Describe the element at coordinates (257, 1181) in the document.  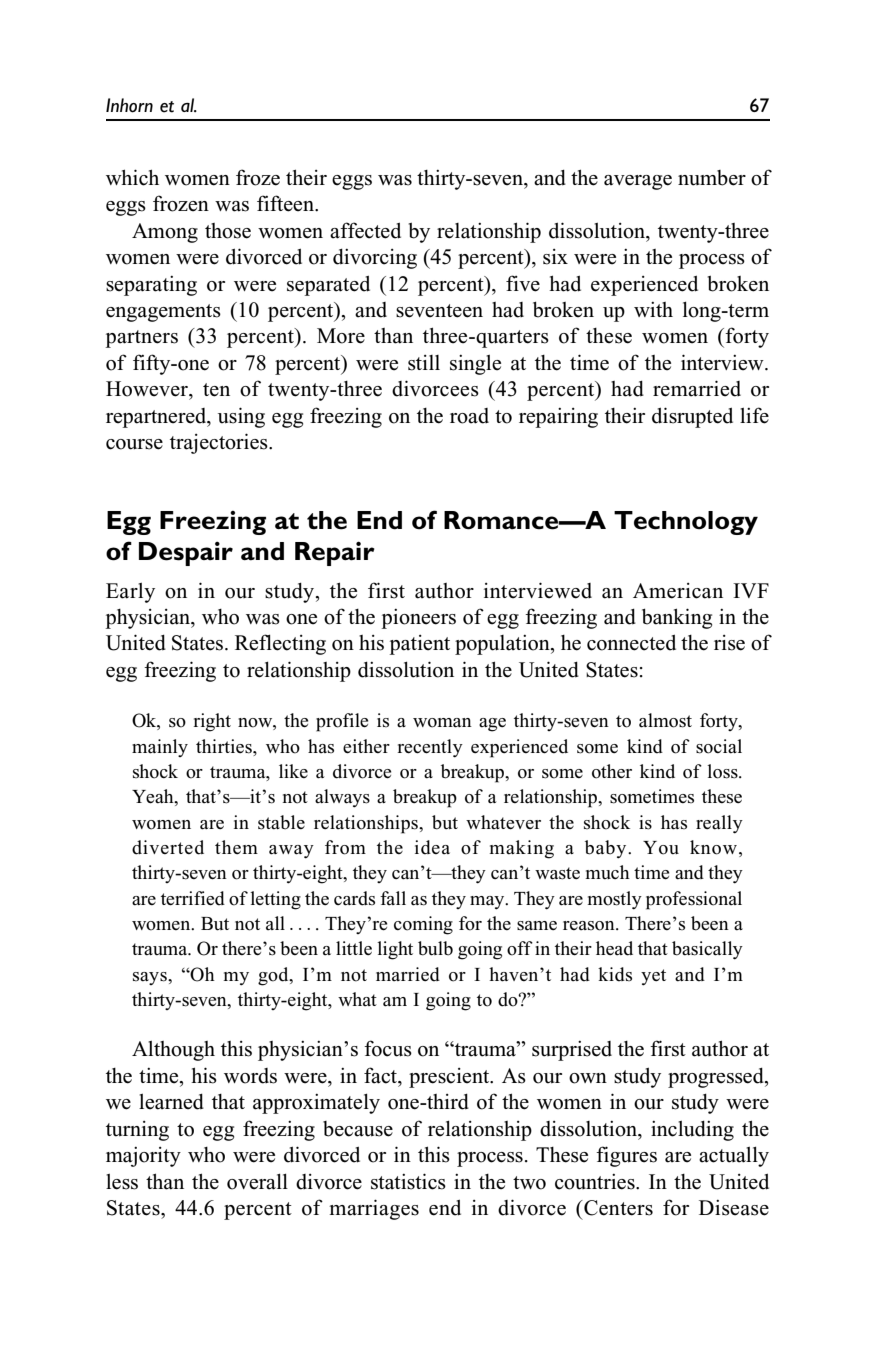
I see `overall` at that location.
